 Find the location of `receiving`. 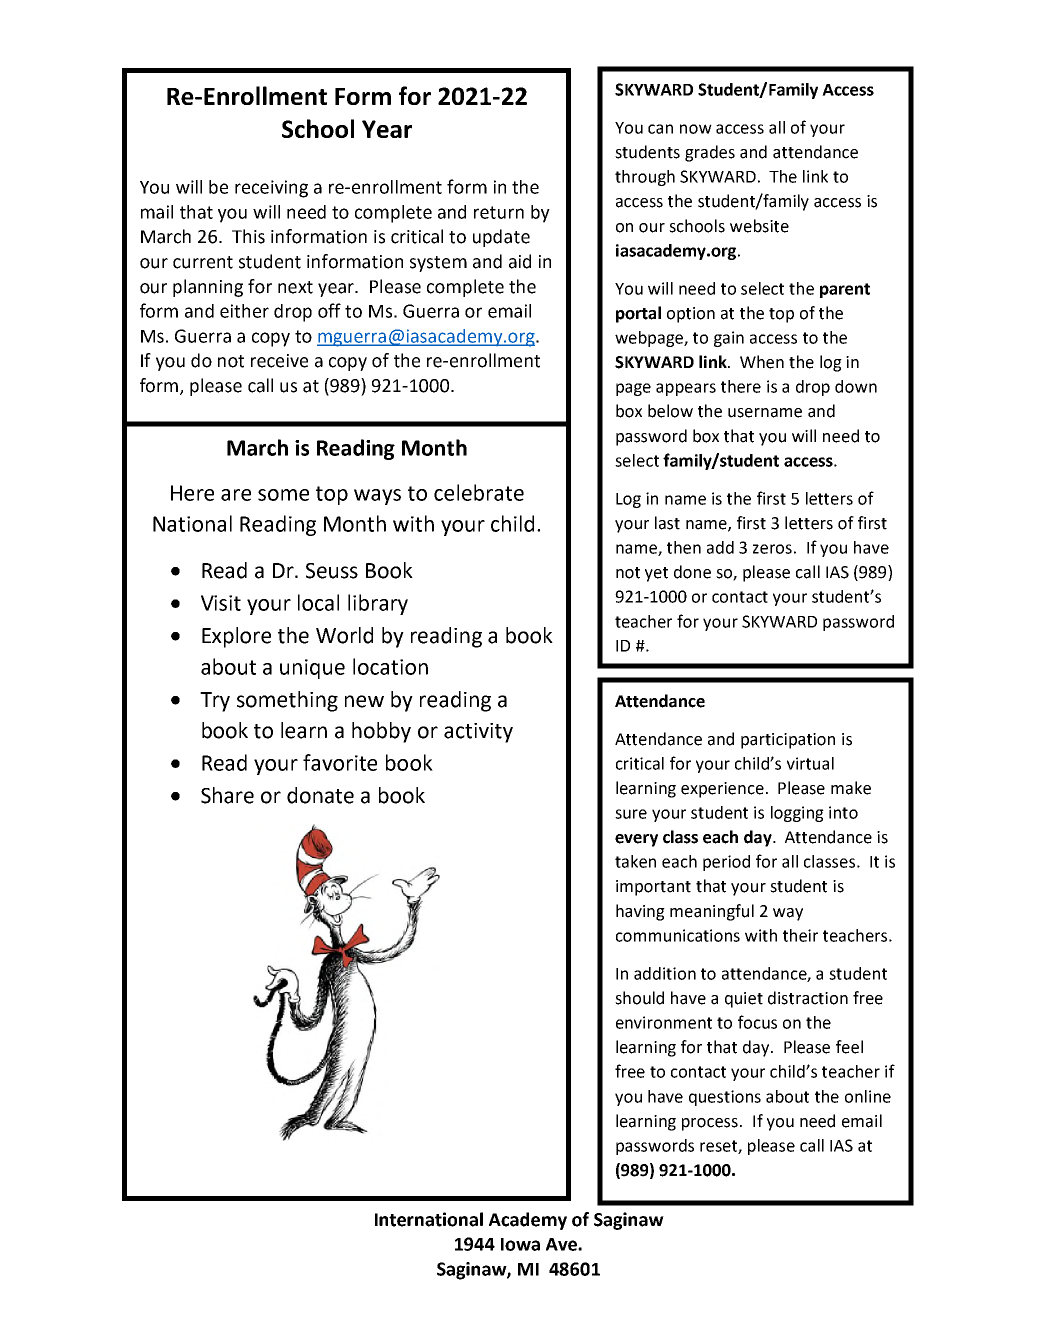

receiving is located at coordinates (271, 189).
